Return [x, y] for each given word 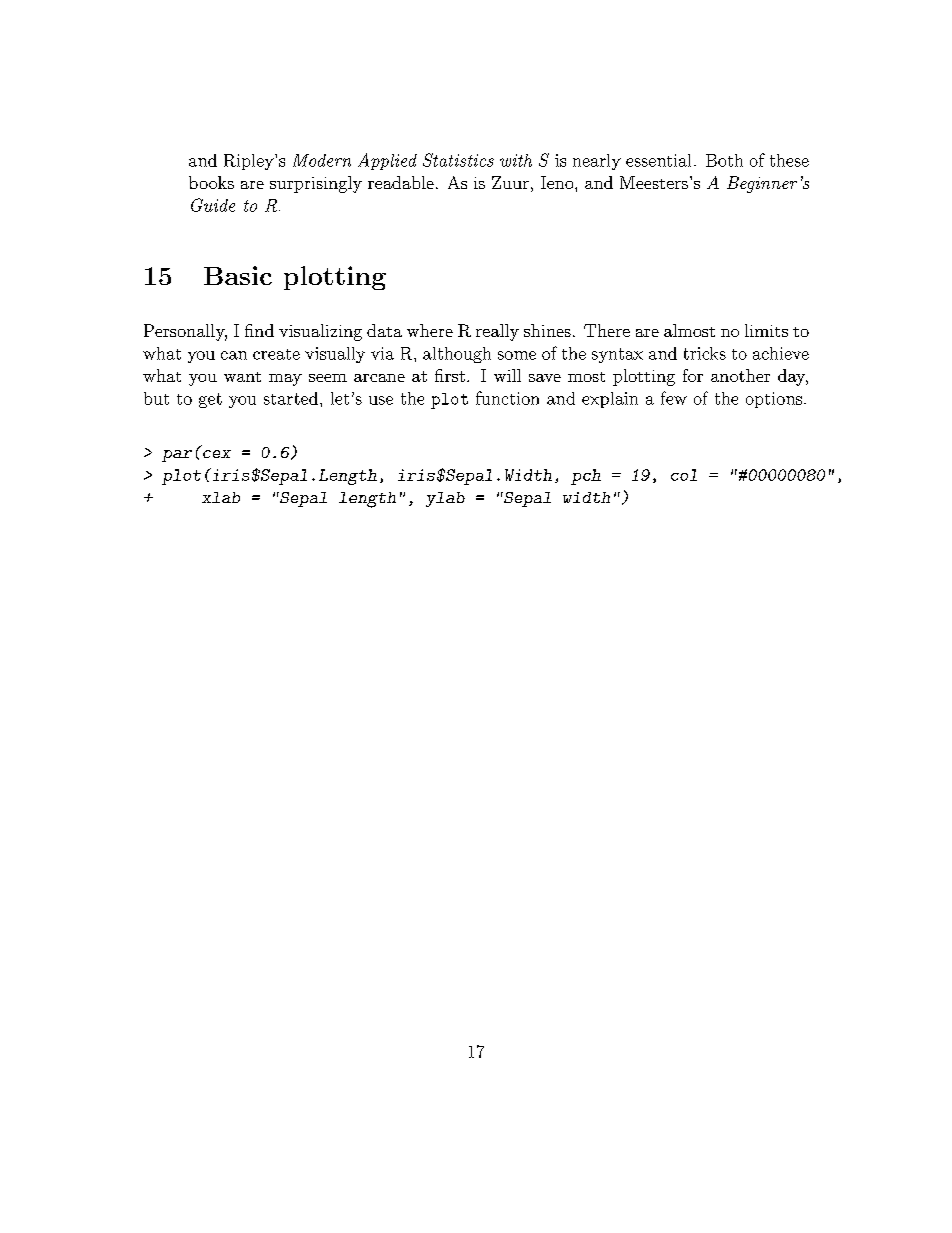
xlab [221, 497]
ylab [445, 499]
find [259, 330]
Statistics [458, 160]
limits [766, 330]
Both [724, 160]
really [497, 332]
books [211, 182]
